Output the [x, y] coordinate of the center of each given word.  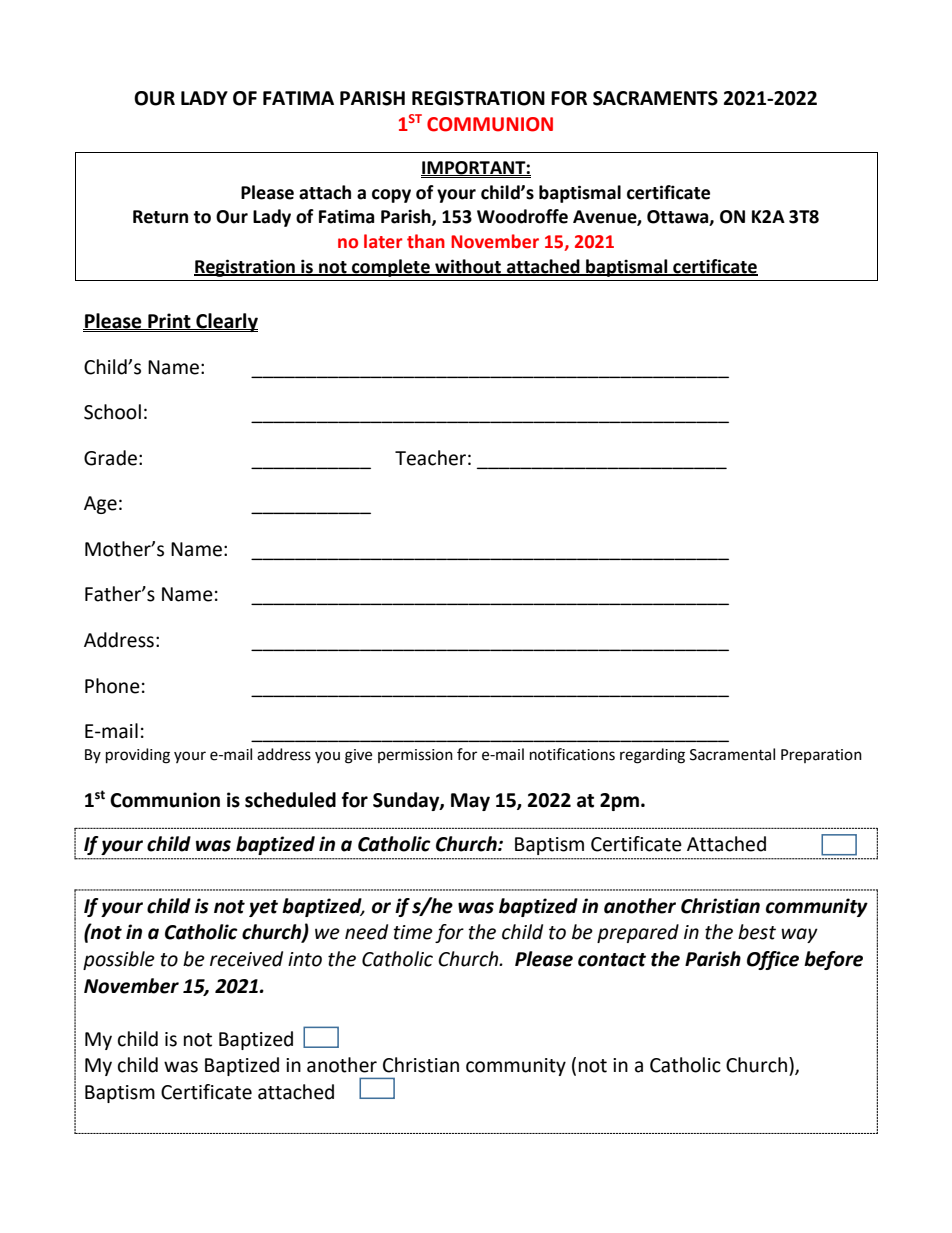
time [413, 932]
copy [391, 196]
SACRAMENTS [655, 98]
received [246, 959]
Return [160, 217]
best [757, 932]
